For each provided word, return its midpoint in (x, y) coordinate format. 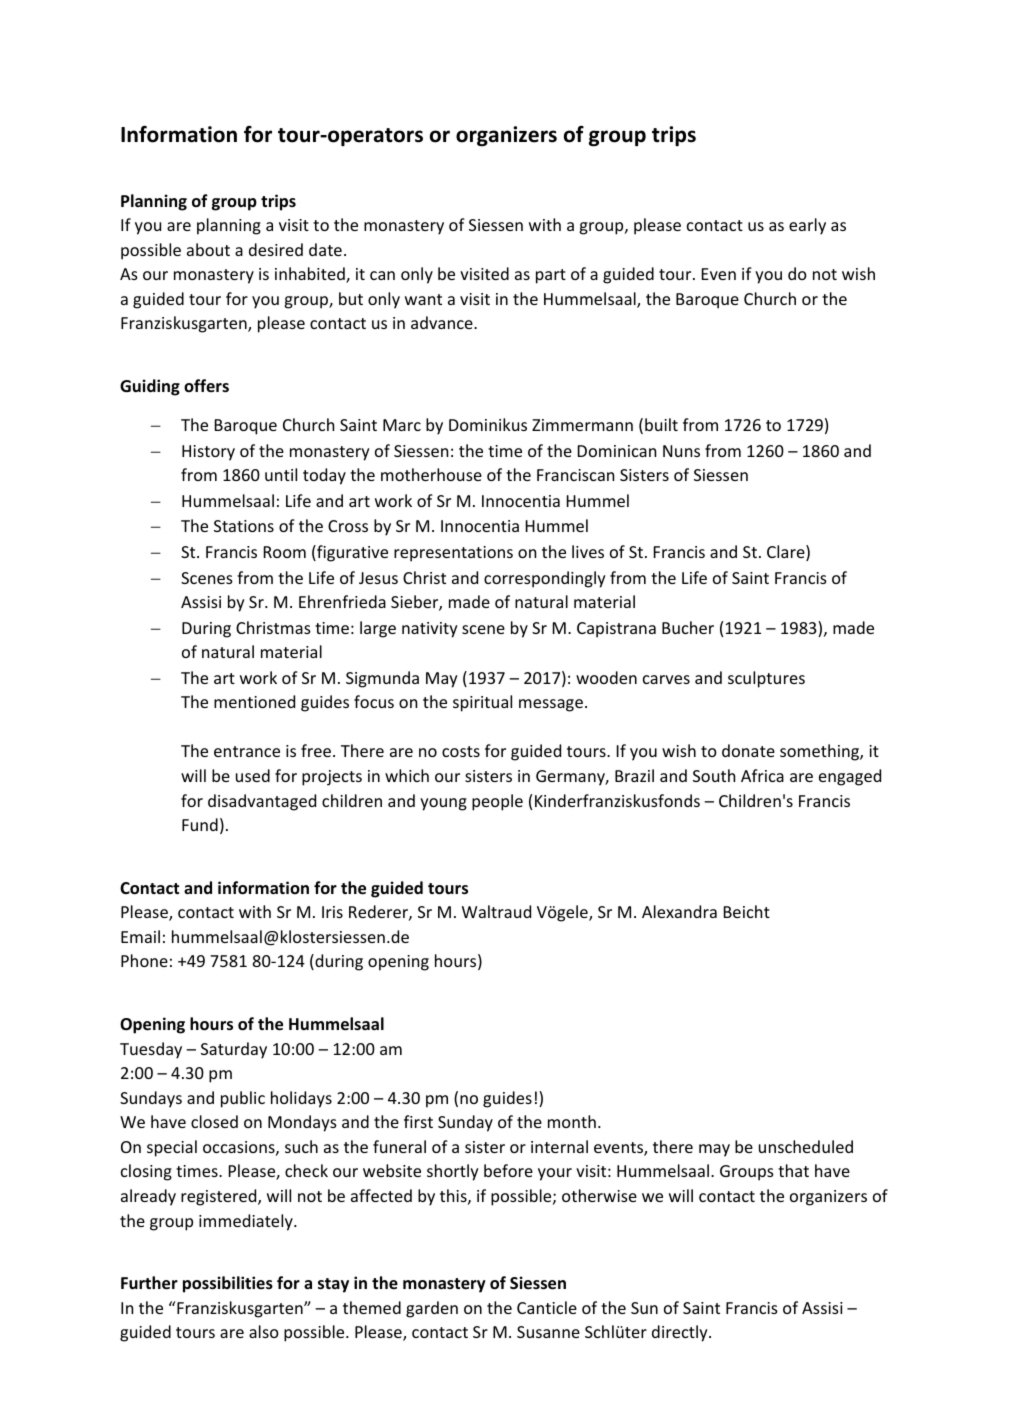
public (243, 1099)
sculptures (766, 679)
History (208, 453)
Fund (200, 824)
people (497, 802)
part (551, 276)
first (418, 1121)
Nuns (681, 451)
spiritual (482, 703)
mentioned (254, 701)
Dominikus (488, 424)
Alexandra (679, 911)
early (807, 226)
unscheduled (806, 1146)
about (208, 249)
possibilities (228, 1284)
